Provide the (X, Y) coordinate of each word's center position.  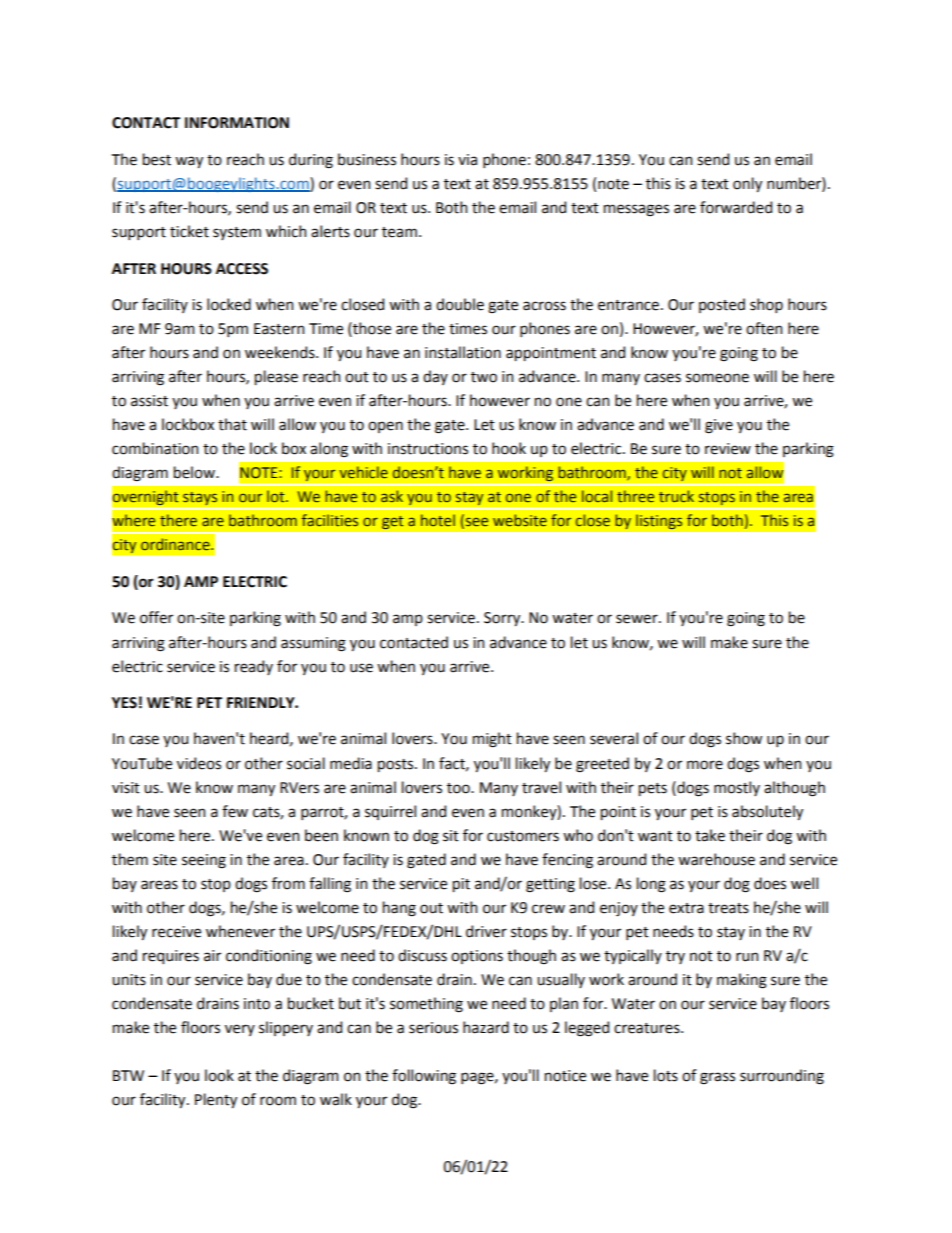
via (467, 160)
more (705, 765)
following (424, 1077)
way (189, 162)
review (728, 449)
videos (199, 763)
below (195, 472)
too (459, 788)
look (219, 1075)
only (747, 184)
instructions (428, 449)
